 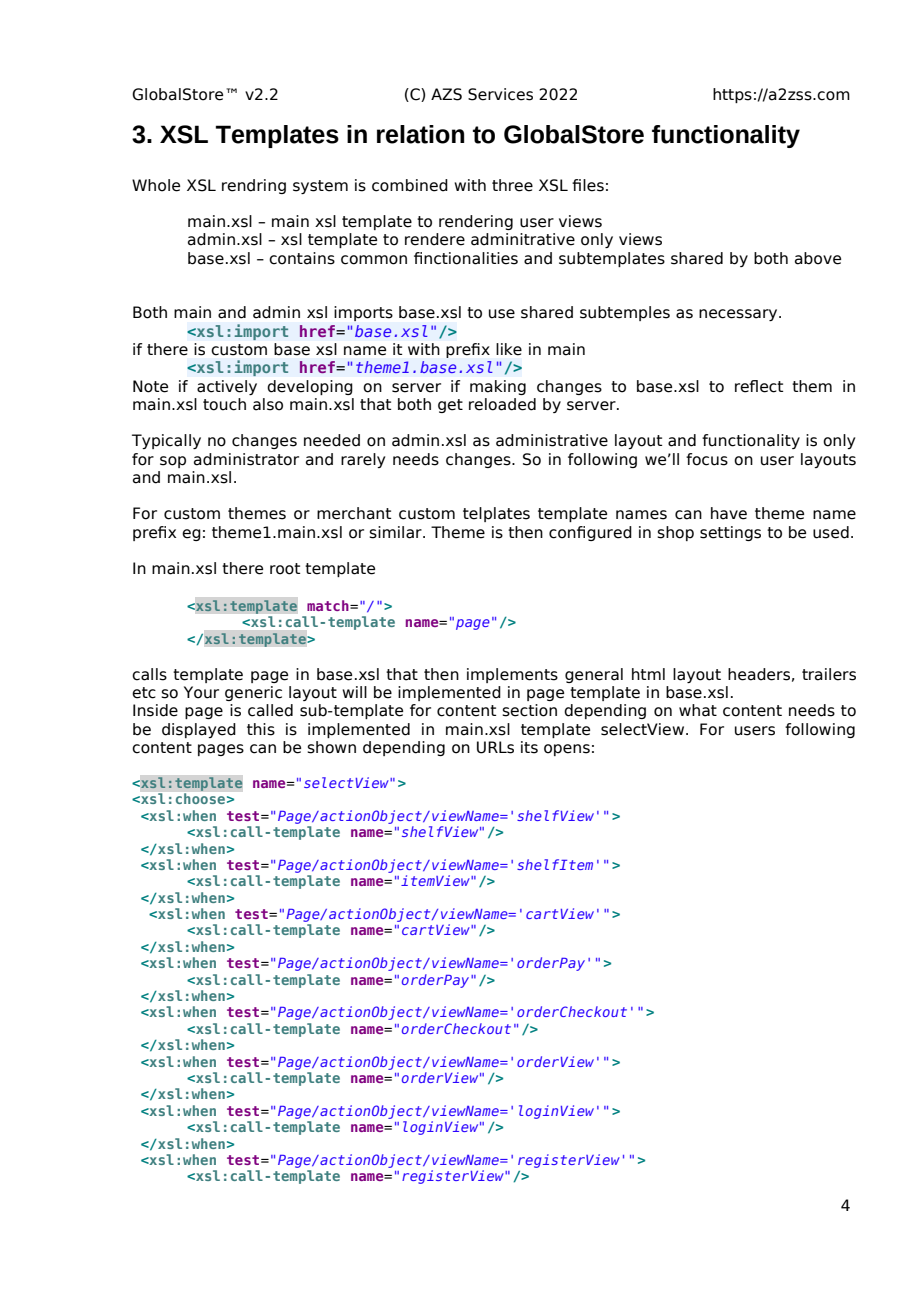 What do you see at coordinates (156, 185) in the document?
I see `Whole` at bounding box center [156, 185].
